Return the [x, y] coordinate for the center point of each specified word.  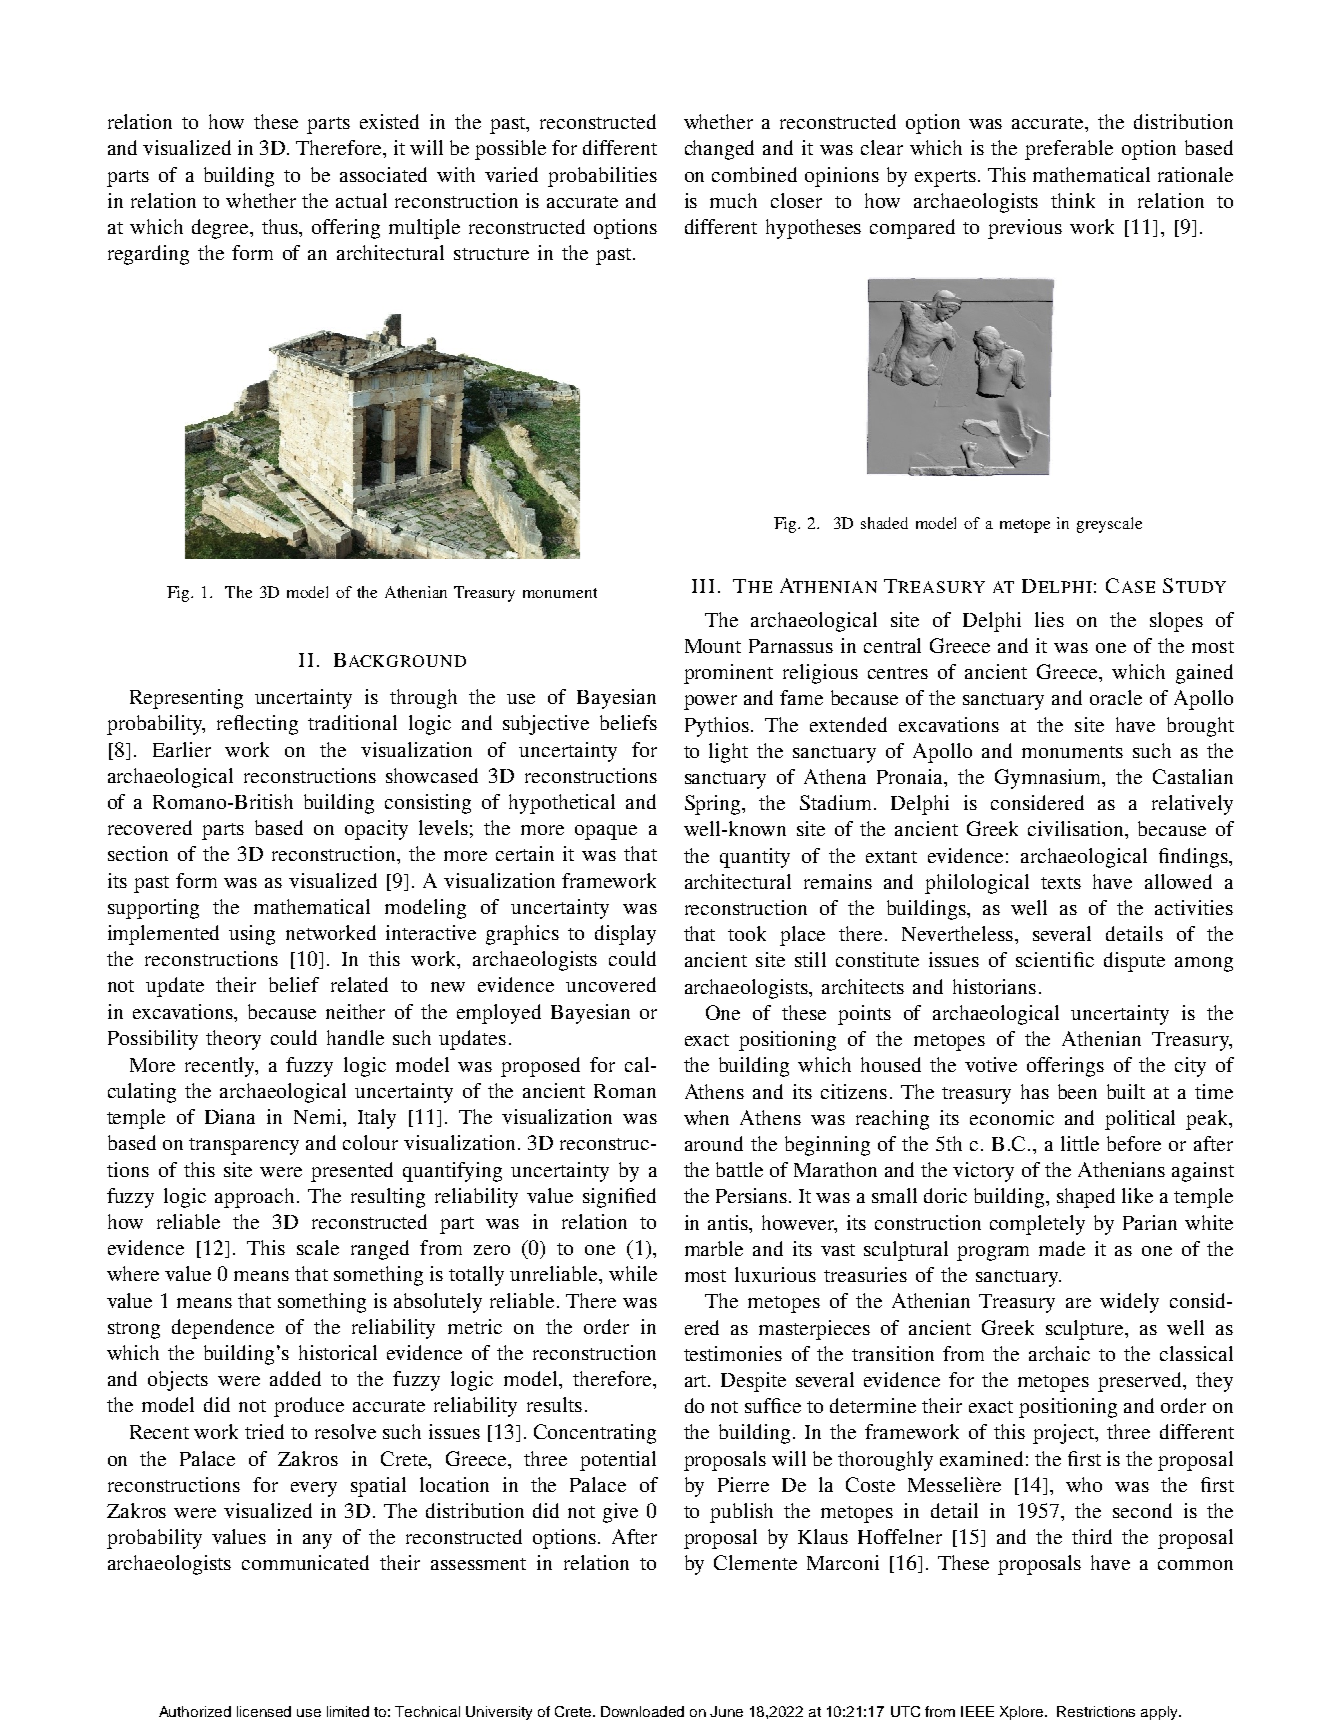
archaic [1059, 1353]
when [706, 1117]
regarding [148, 255]
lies [1049, 619]
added [295, 1378]
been [1077, 1091]
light [728, 753]
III [703, 586]
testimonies [733, 1353]
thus [281, 226]
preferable [1069, 150]
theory [233, 1040]
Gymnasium [1049, 779]
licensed [264, 1711]
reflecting [257, 725]
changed [719, 150]
